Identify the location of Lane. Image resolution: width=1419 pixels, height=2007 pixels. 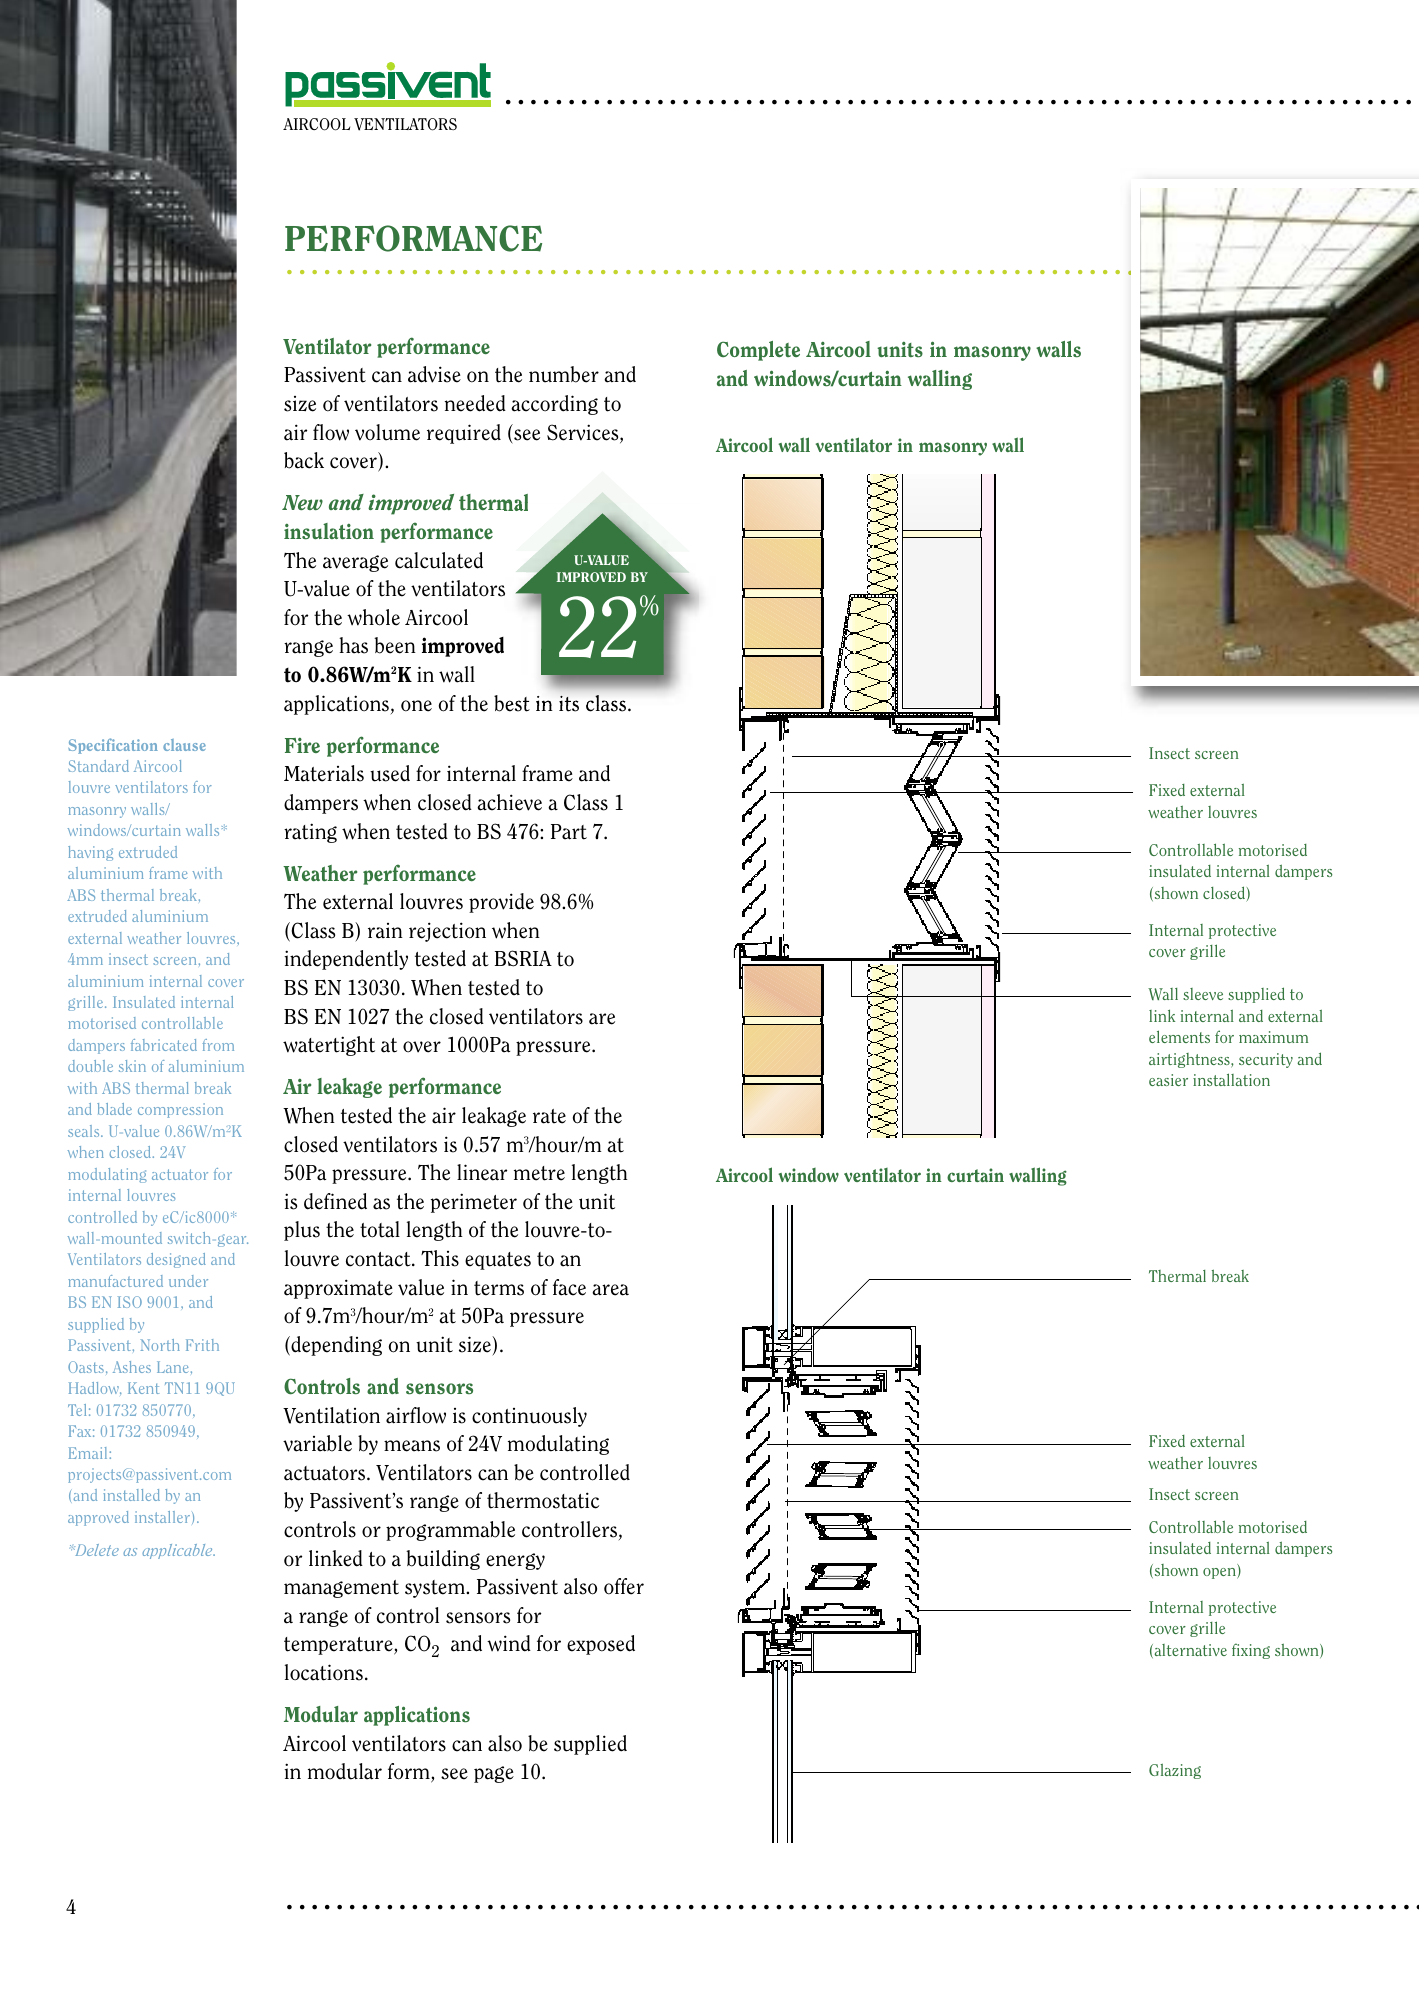
(173, 1367).
